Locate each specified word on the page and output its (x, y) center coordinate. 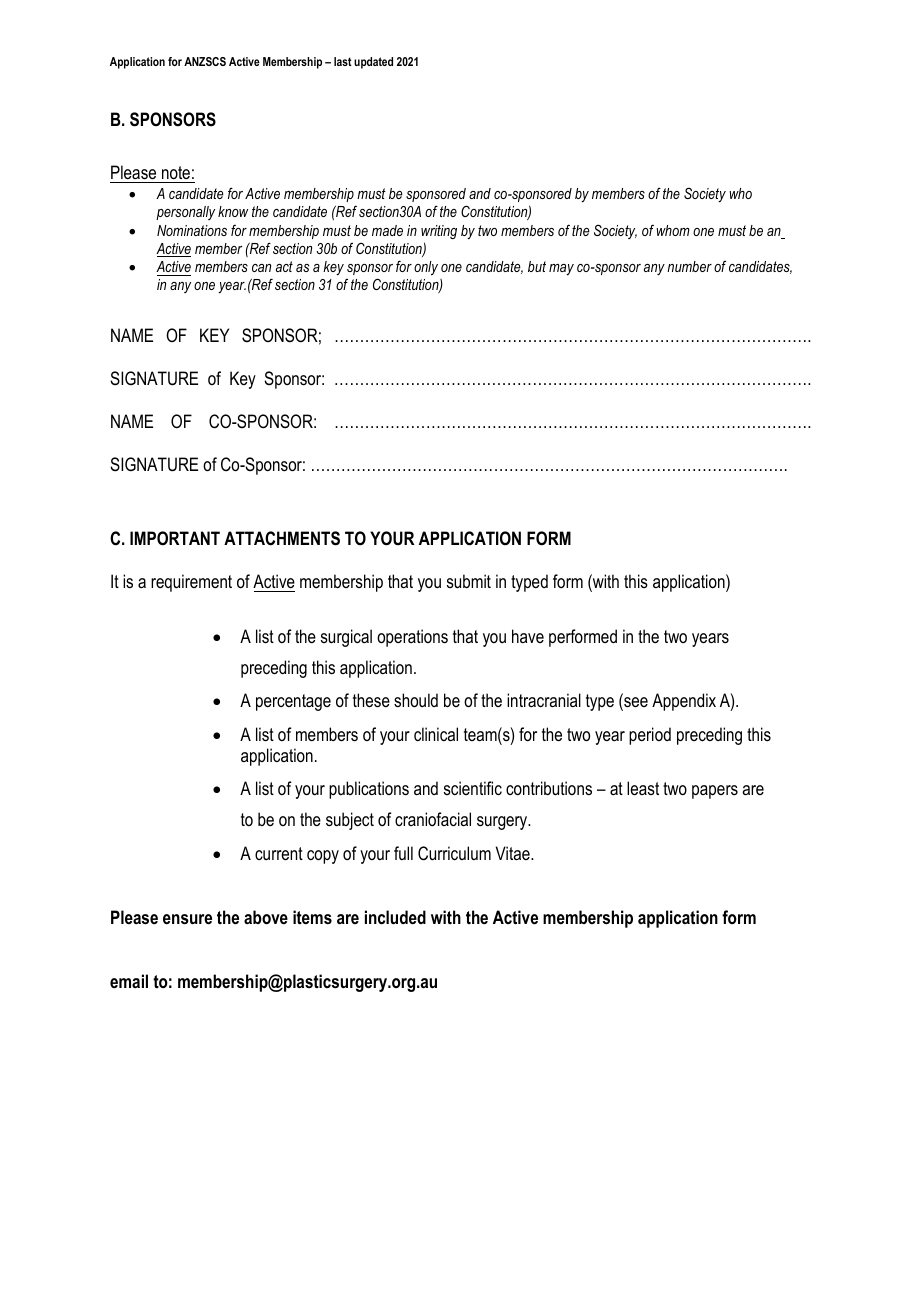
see (635, 704)
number (689, 266)
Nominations (192, 230)
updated (373, 63)
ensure (187, 919)
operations (412, 638)
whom (673, 230)
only (426, 268)
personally (185, 213)
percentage (293, 702)
